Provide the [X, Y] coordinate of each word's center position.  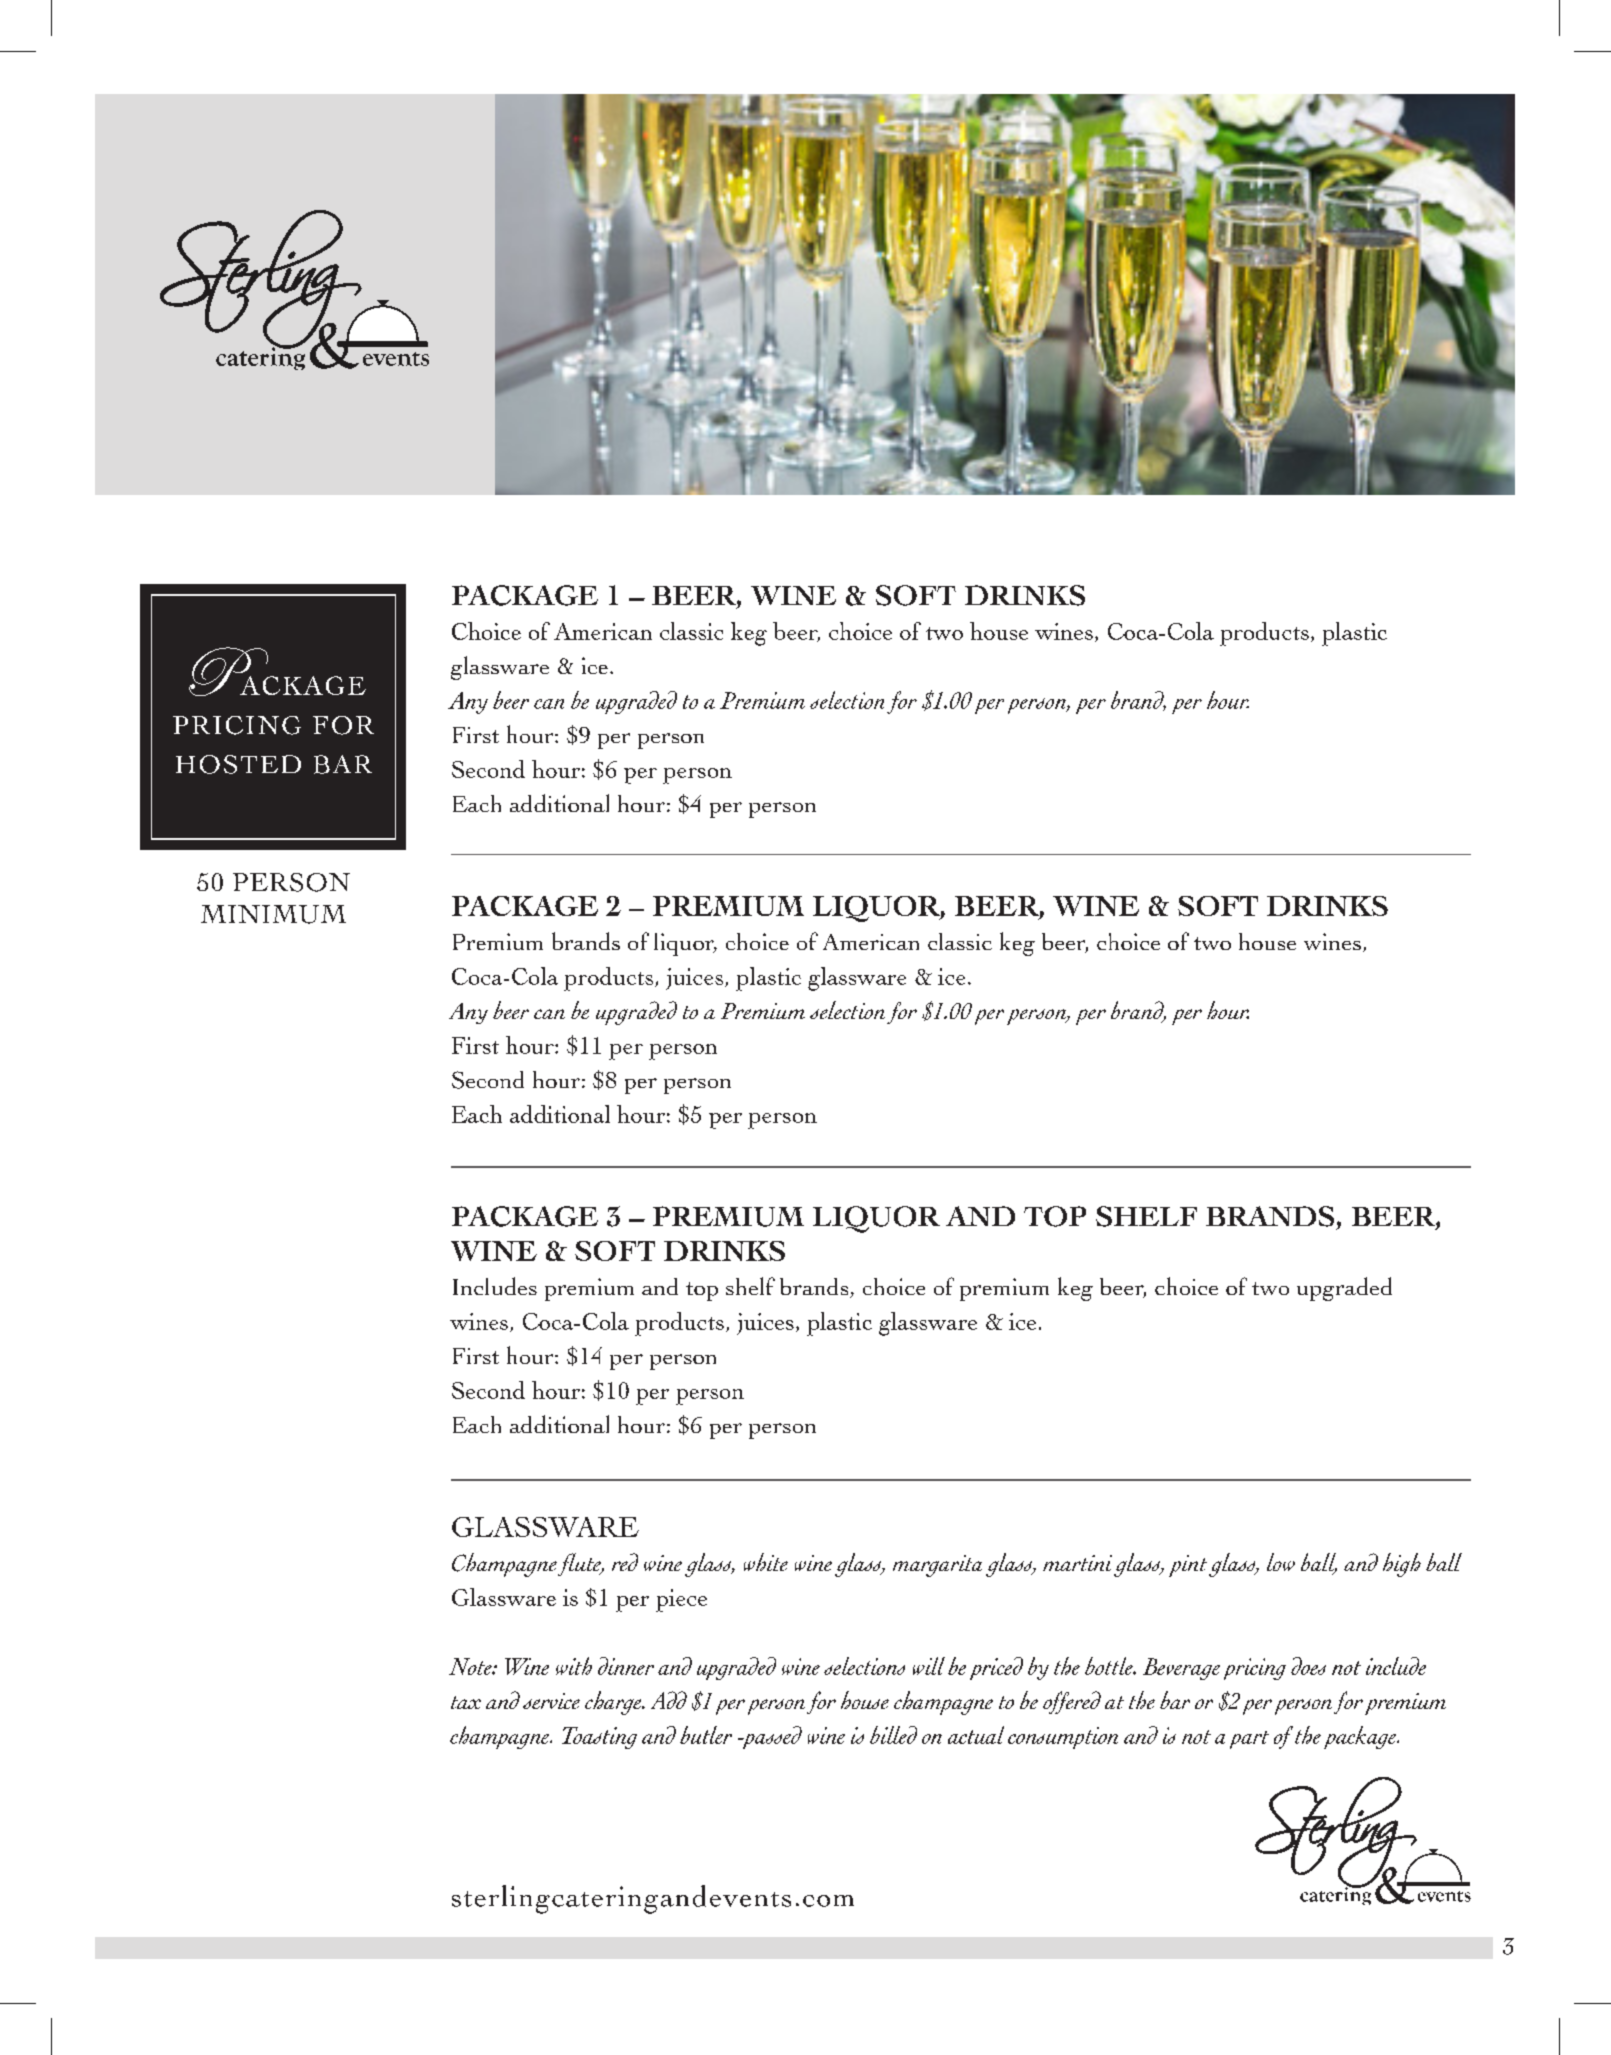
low [1281, 1562]
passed [771, 1737]
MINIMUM [273, 914]
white [766, 1562]
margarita [937, 1566]
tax [466, 1702]
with [574, 1666]
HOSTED [238, 764]
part [1249, 1740]
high [1402, 1565]
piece [681, 1600]
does [1308, 1666]
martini [1077, 1563]
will [929, 1666]
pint [1189, 1566]
